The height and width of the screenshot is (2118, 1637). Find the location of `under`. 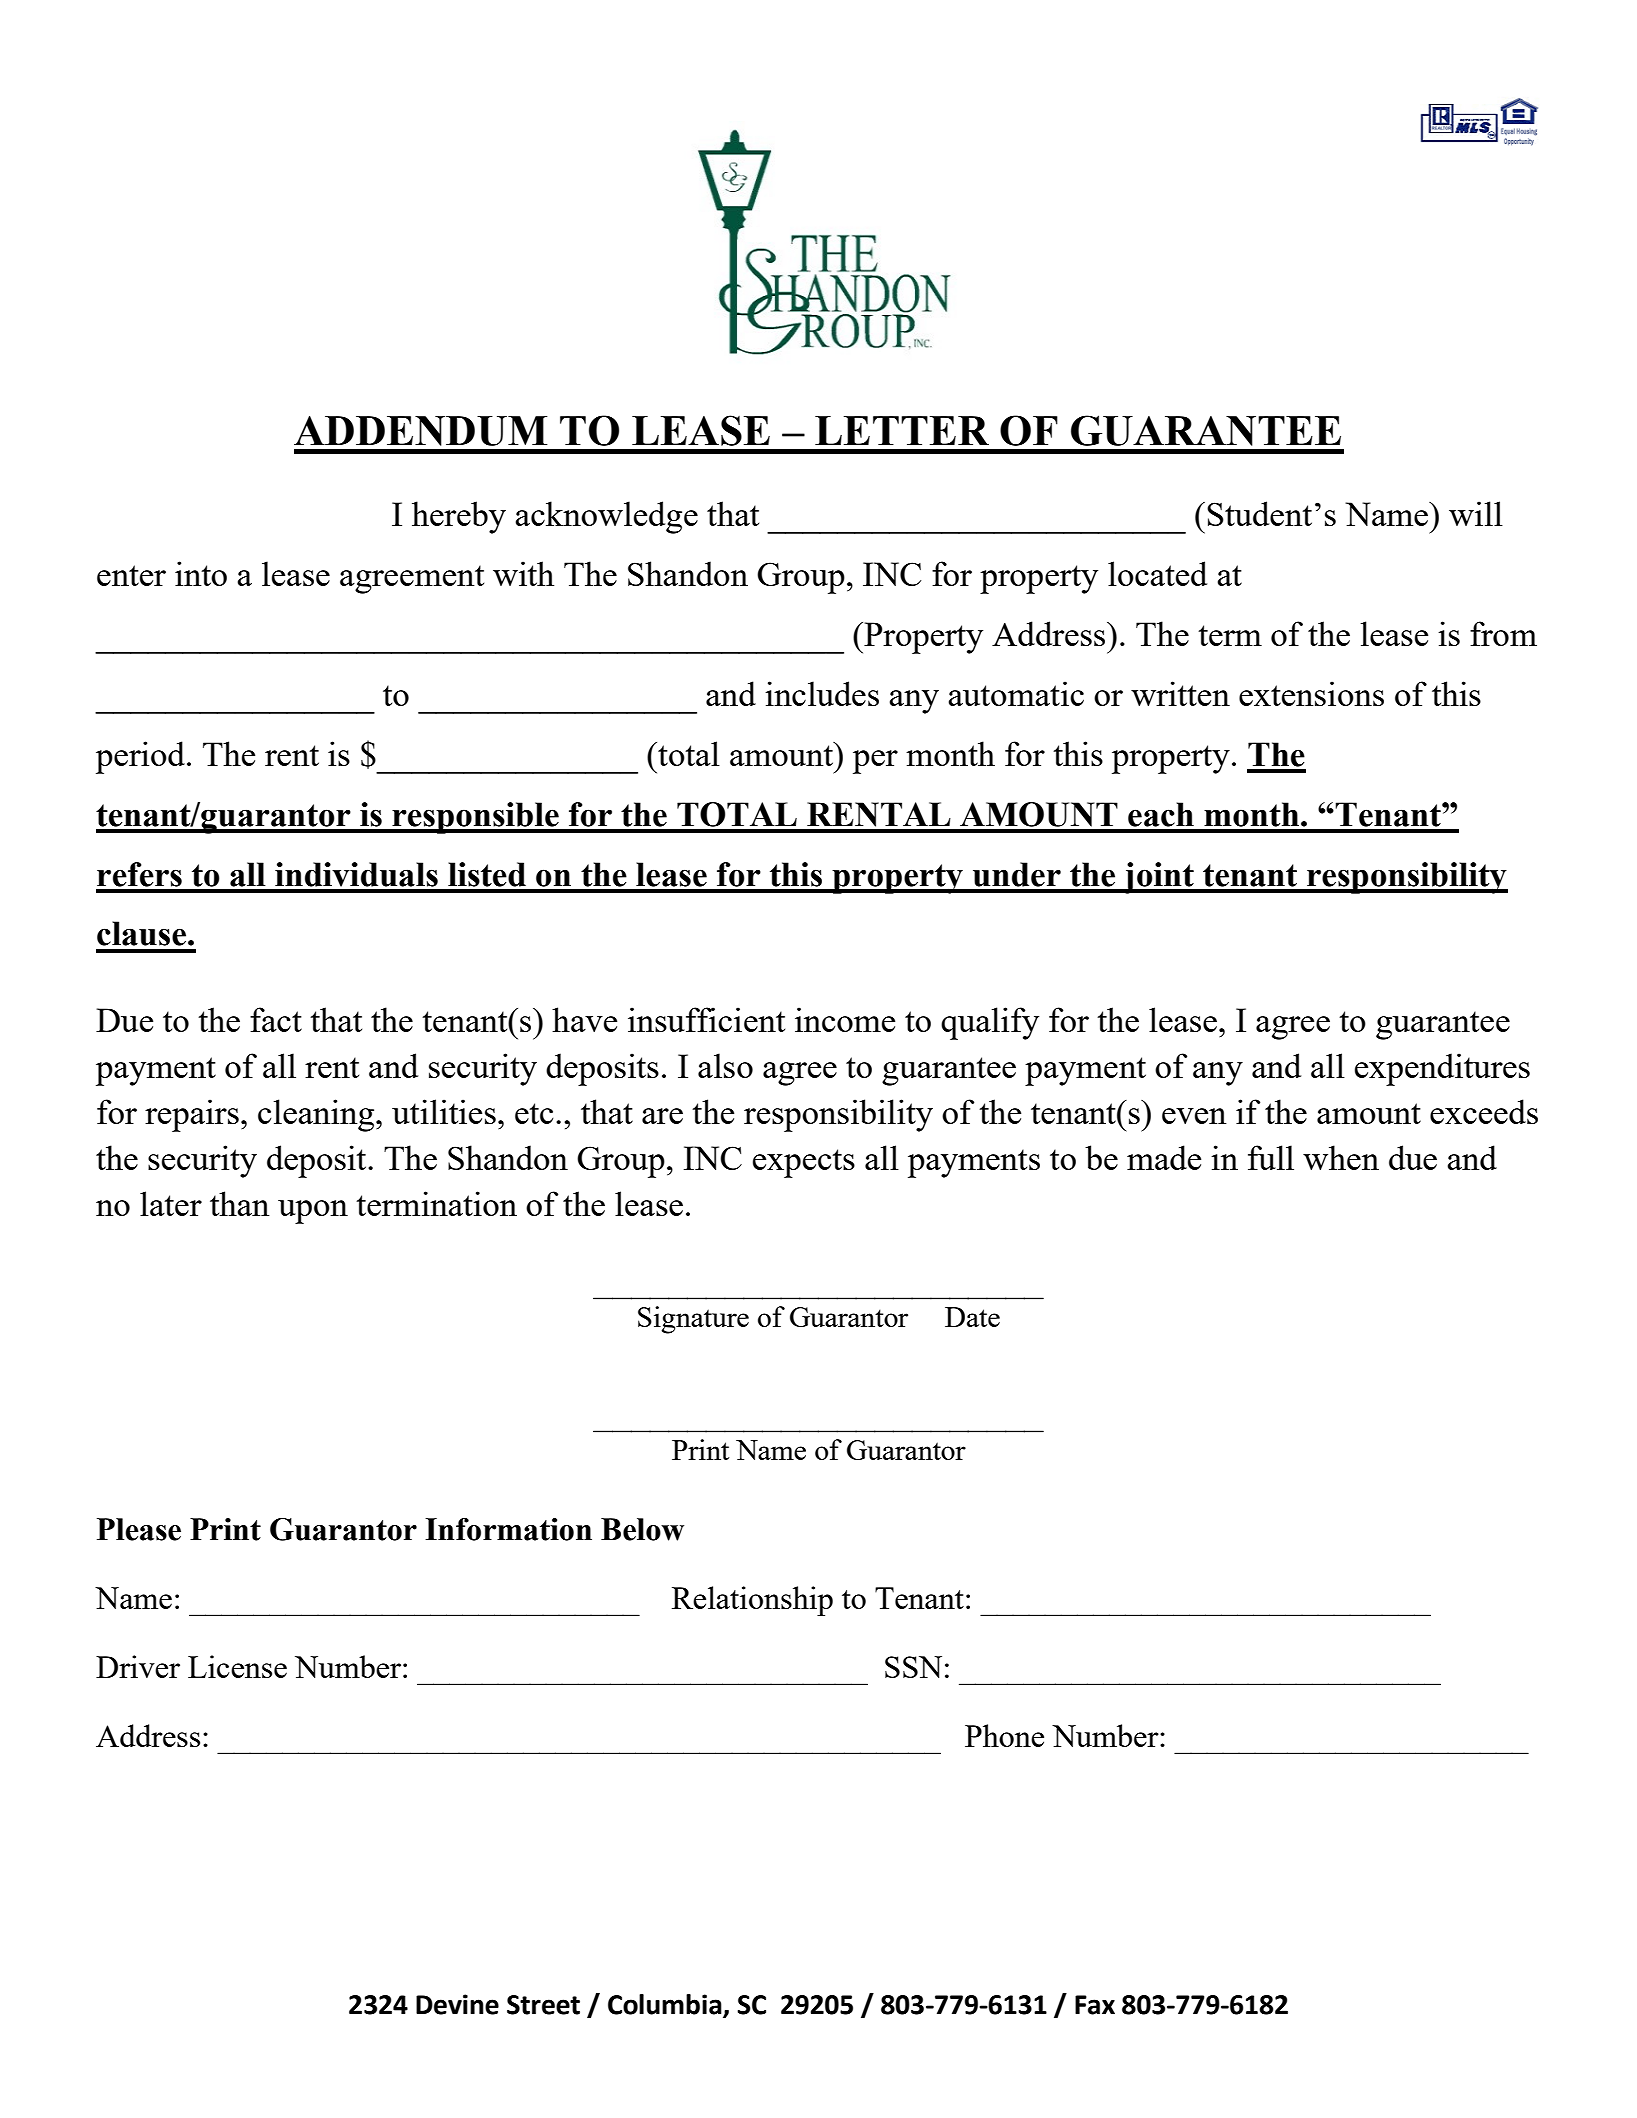

under is located at coordinates (1017, 874).
